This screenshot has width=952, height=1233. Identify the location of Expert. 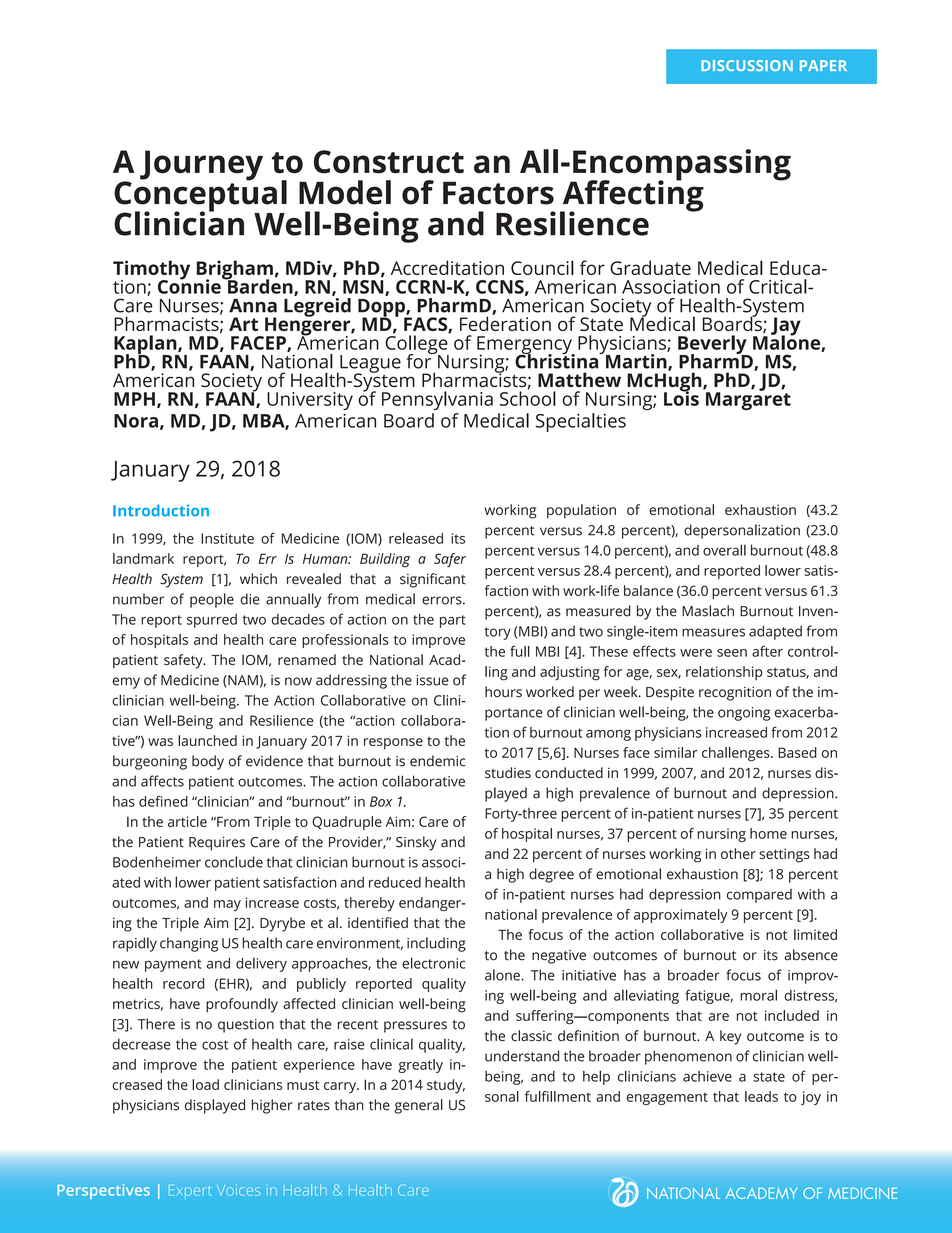
(190, 1192).
